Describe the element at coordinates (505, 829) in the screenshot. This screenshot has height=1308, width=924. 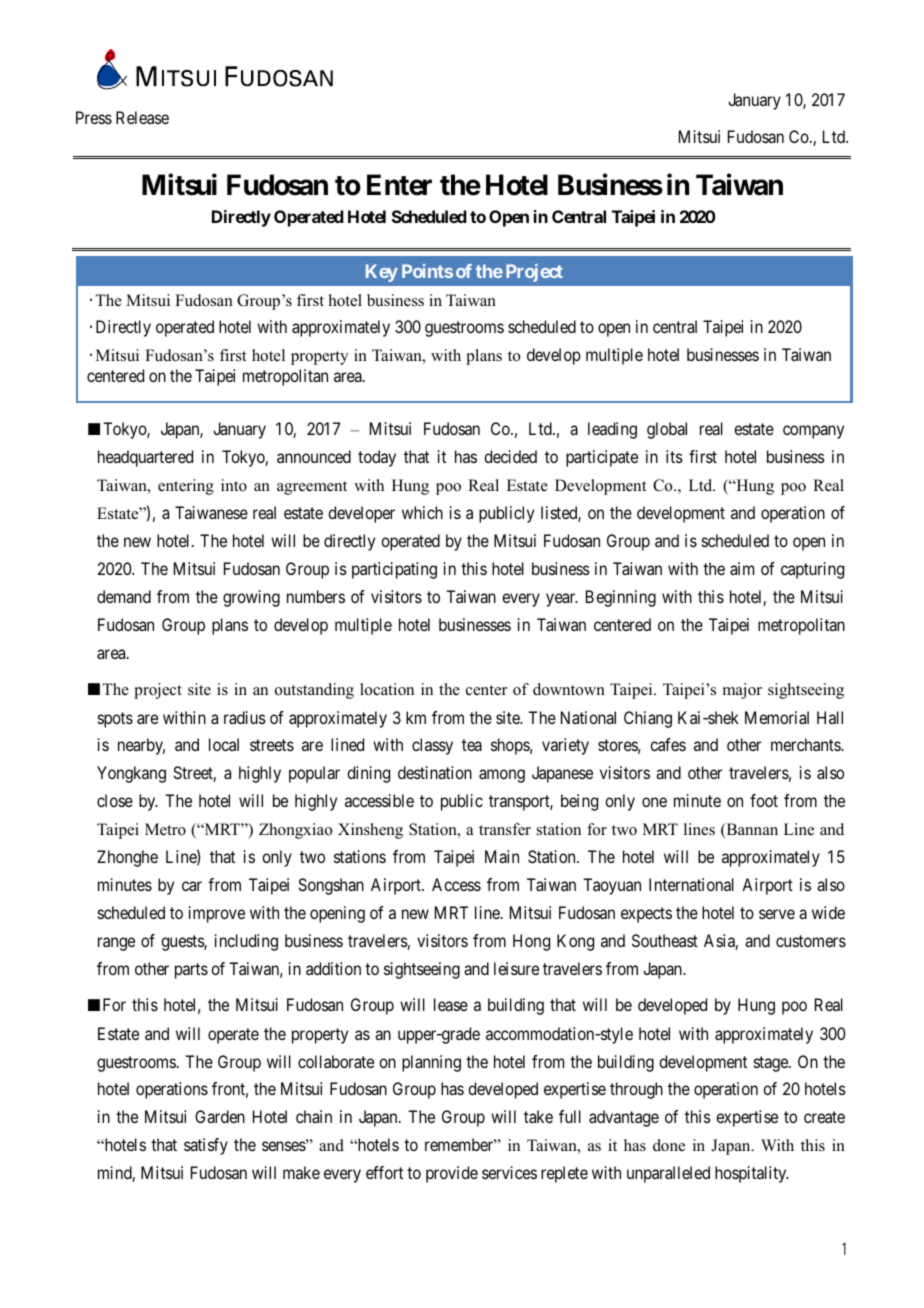
I see `transfer` at that location.
